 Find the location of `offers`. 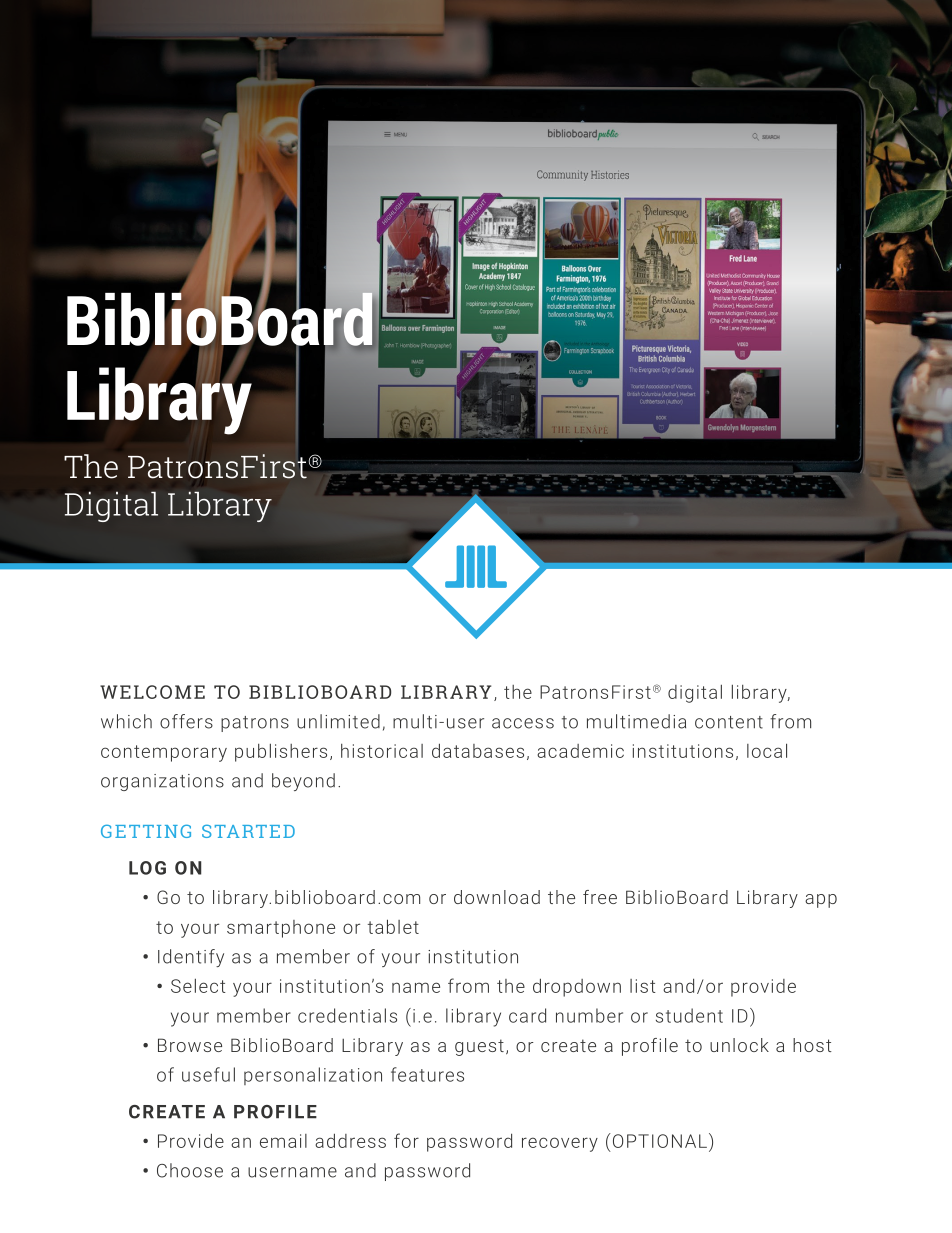

offers is located at coordinates (186, 721).
